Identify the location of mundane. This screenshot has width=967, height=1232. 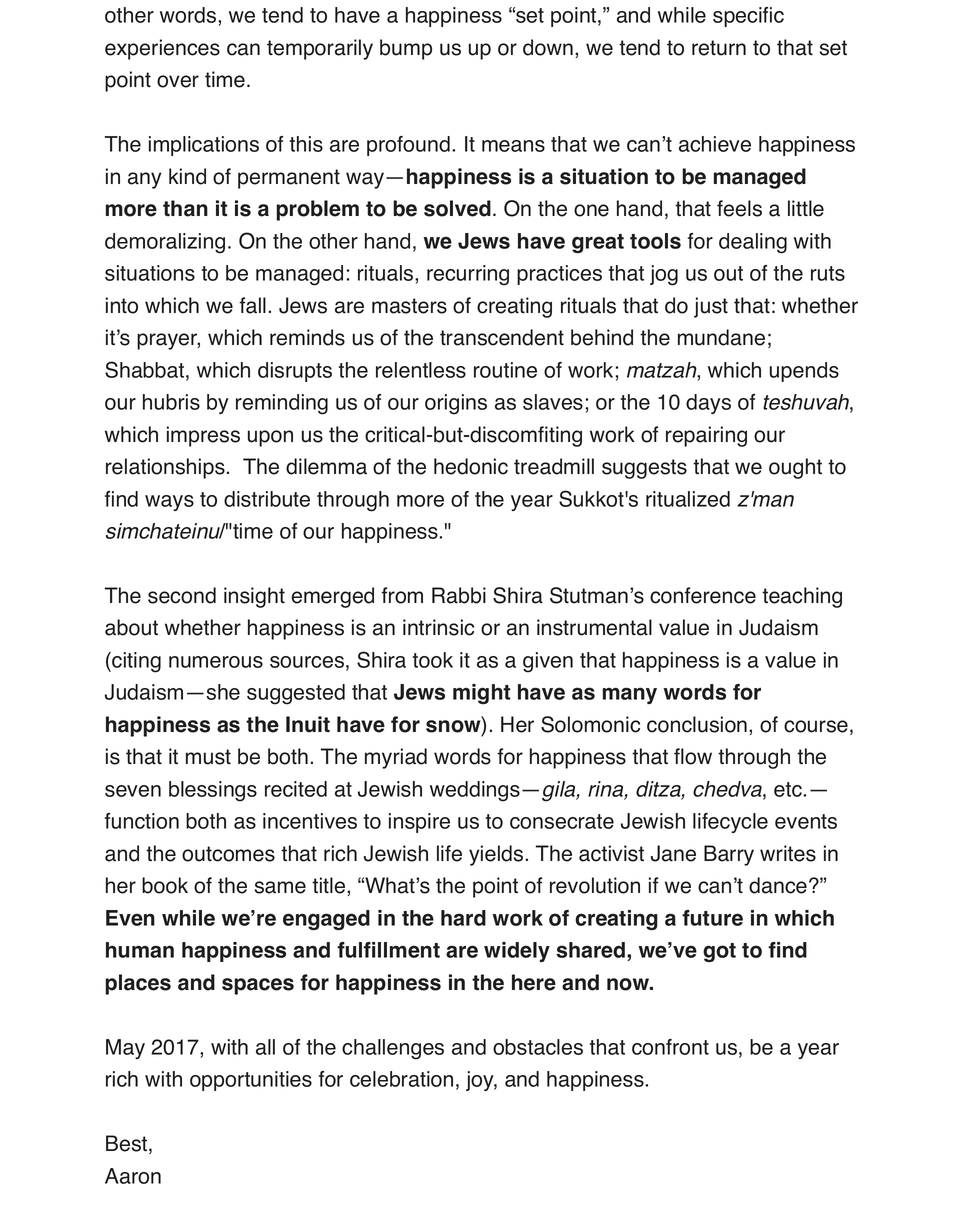
(721, 337).
